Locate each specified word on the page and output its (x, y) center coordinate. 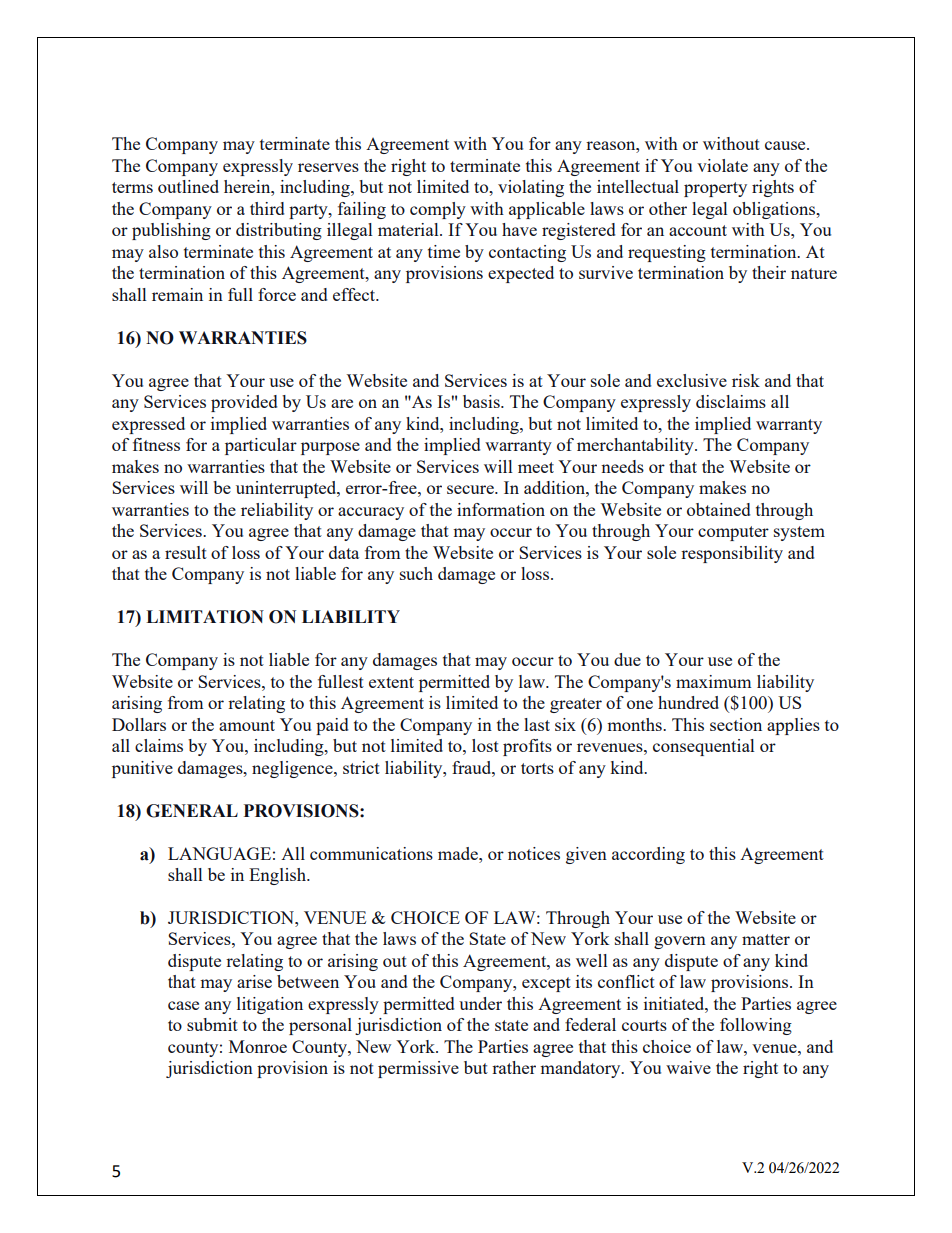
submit (212, 1024)
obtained (718, 509)
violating (531, 188)
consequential (704, 747)
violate (722, 165)
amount (247, 725)
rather (514, 1067)
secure (471, 489)
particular (261, 446)
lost (485, 745)
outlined (188, 186)
